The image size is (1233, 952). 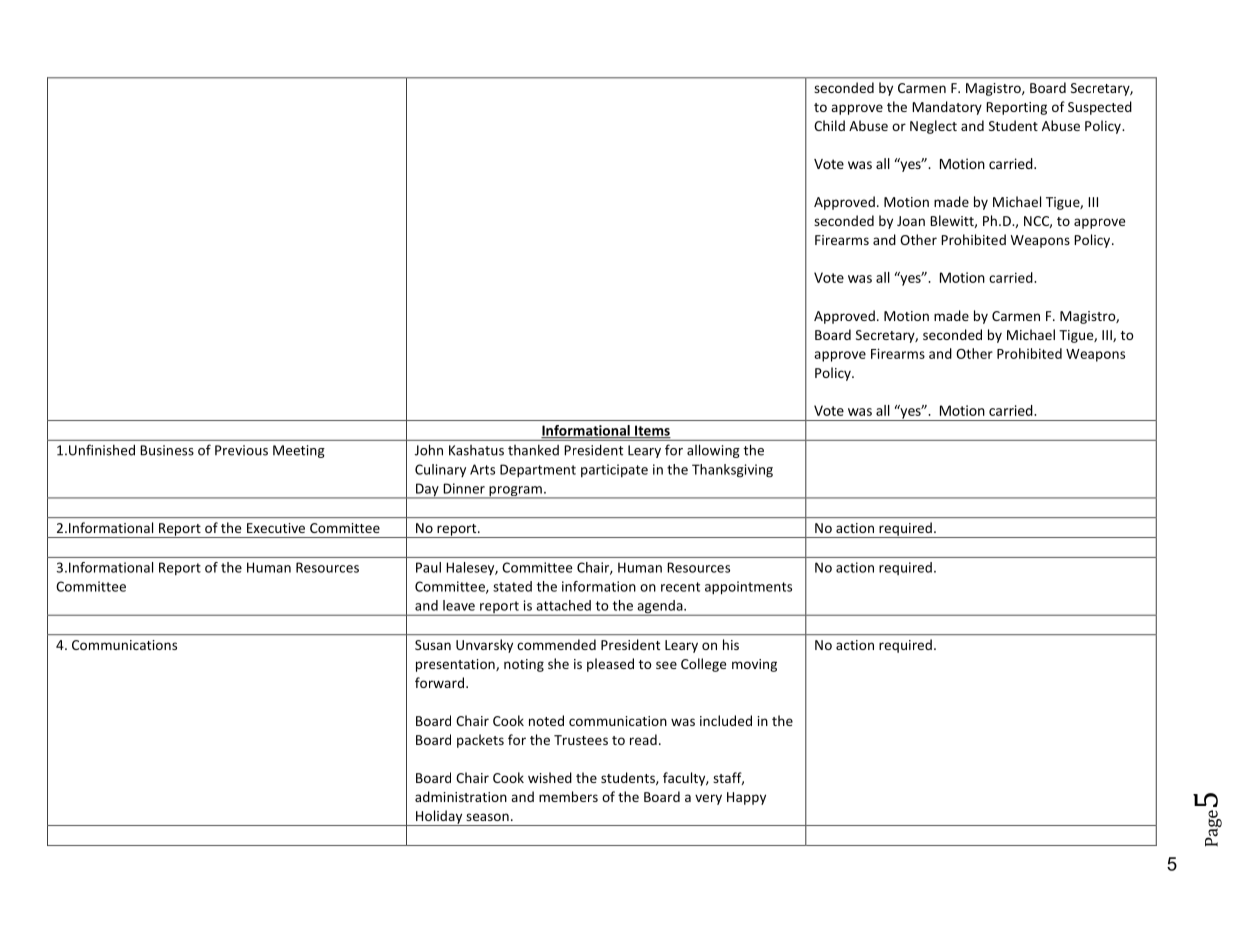 I want to click on Susan, so click(x=433, y=645).
